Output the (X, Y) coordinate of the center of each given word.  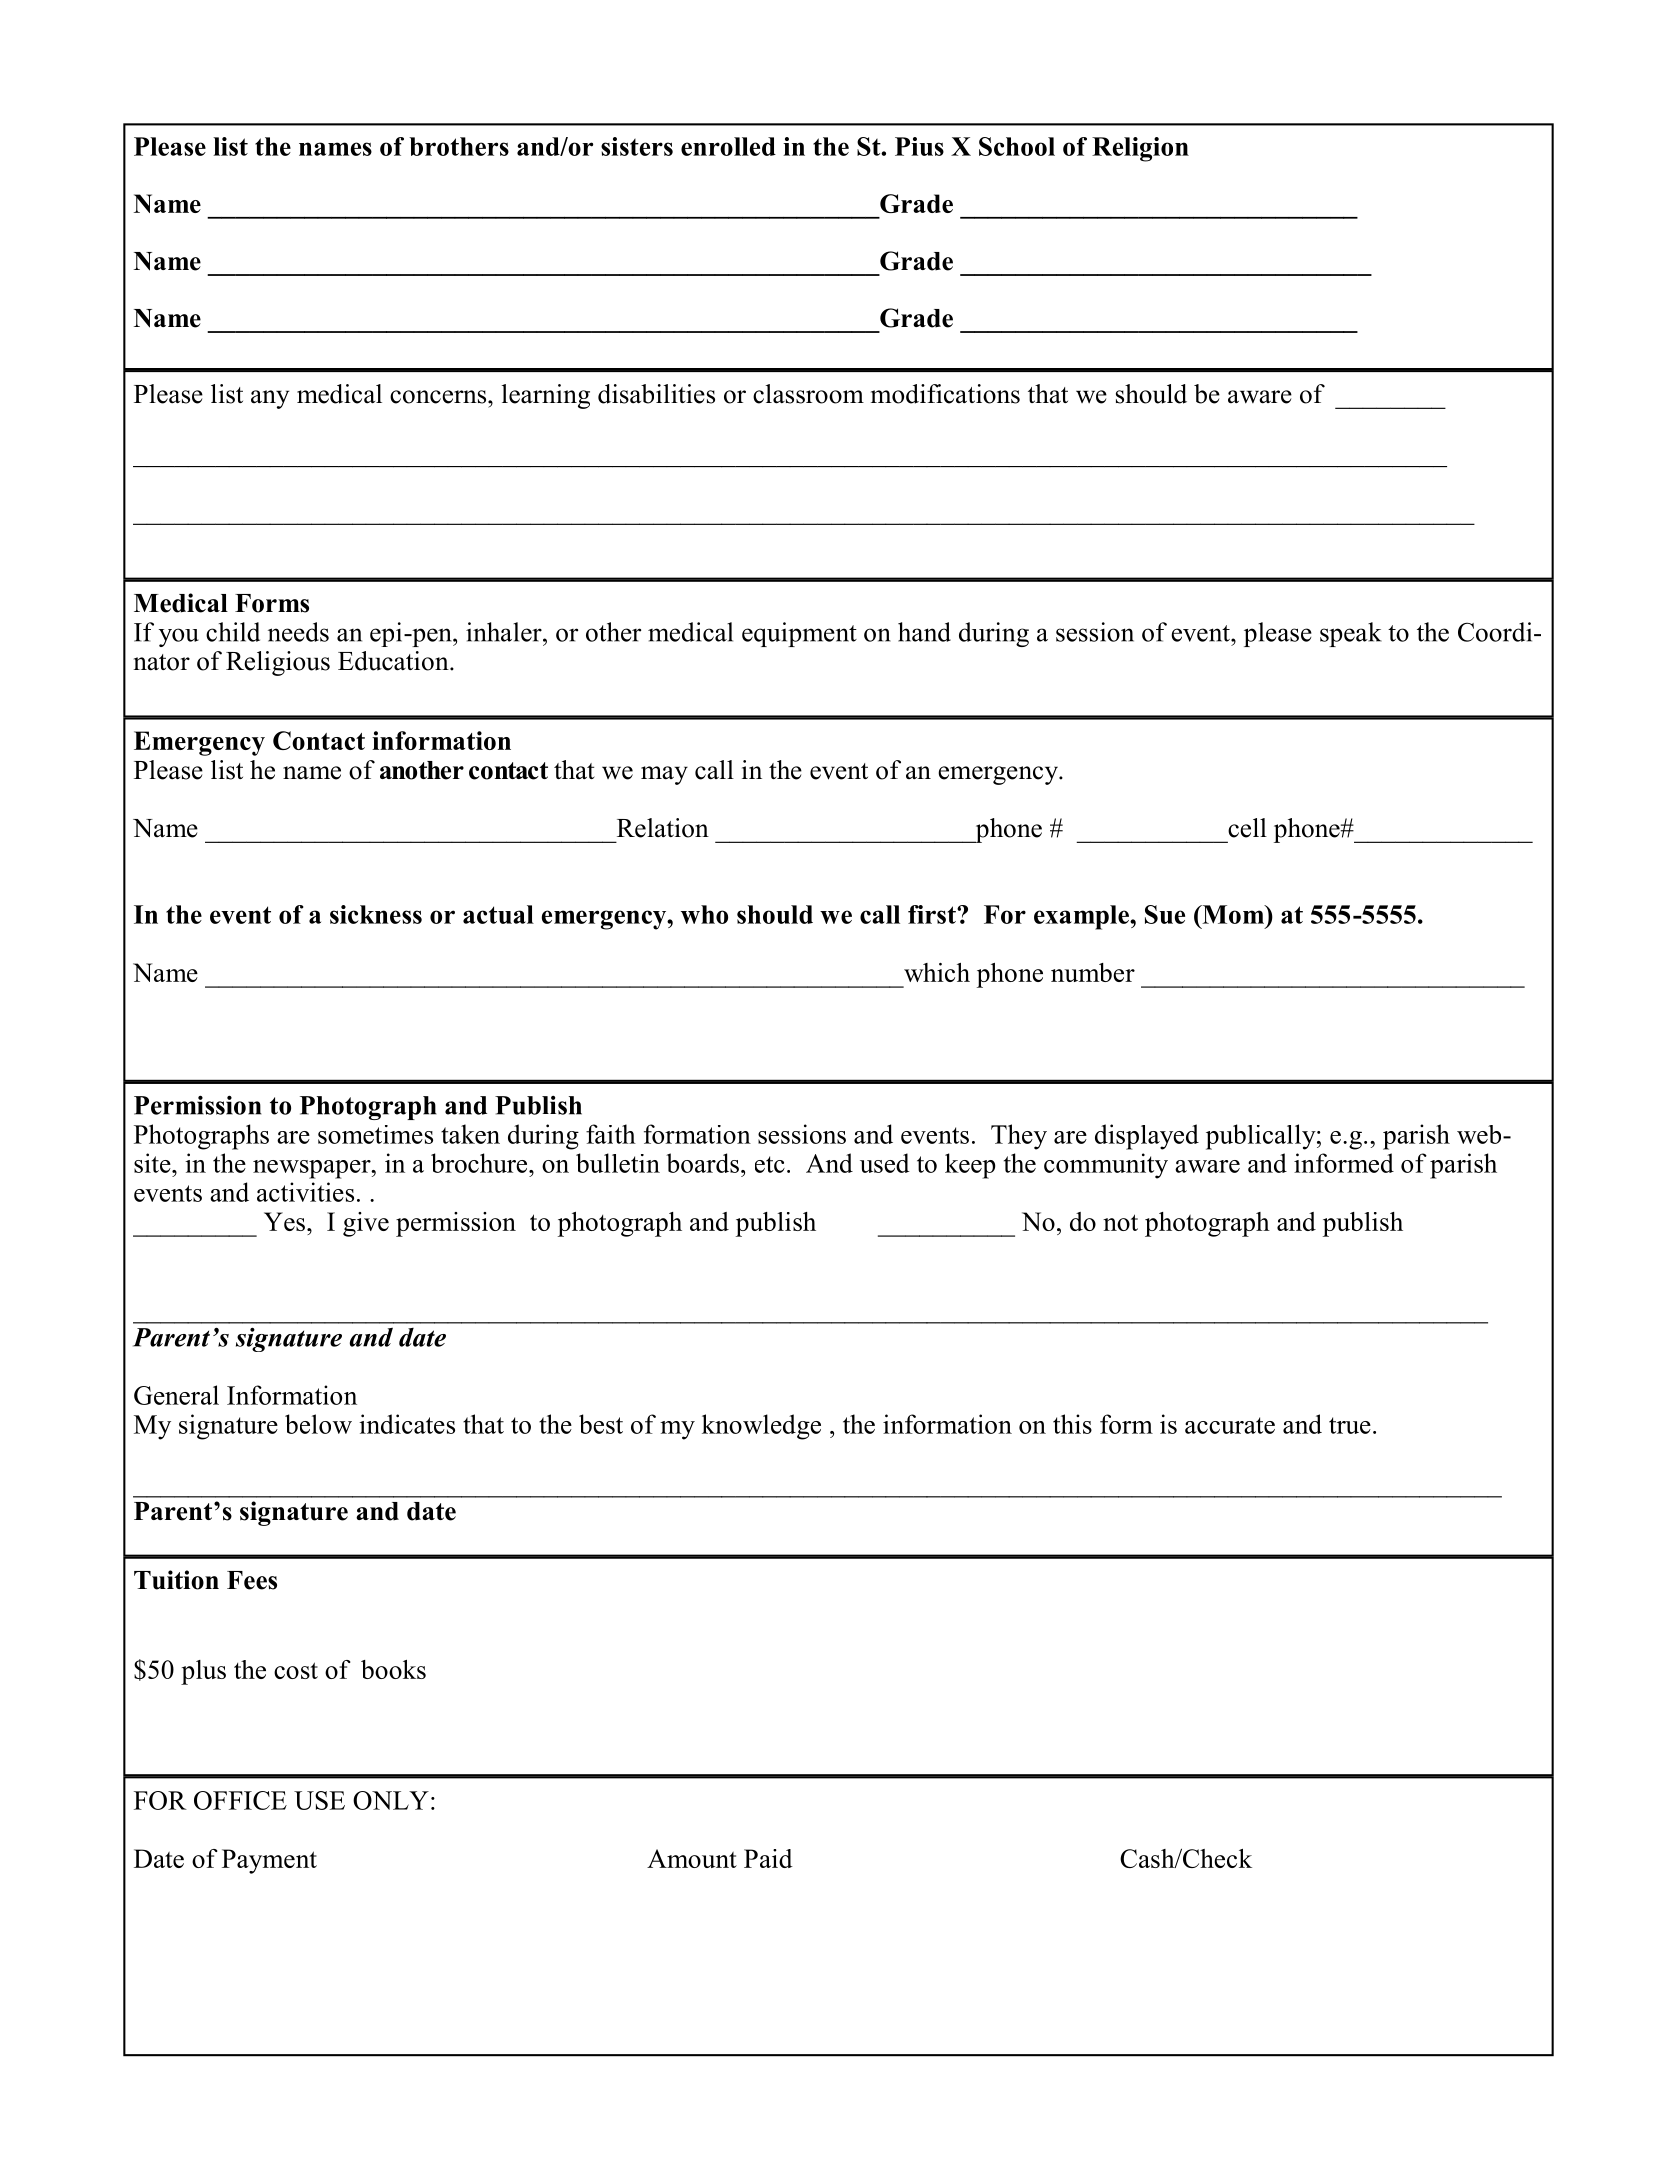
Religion (1140, 149)
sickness (376, 914)
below (318, 1424)
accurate (1230, 1425)
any (270, 399)
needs (298, 632)
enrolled (728, 146)
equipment (799, 634)
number (1093, 972)
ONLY (391, 1800)
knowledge (761, 1427)
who (704, 914)
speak (1351, 634)
